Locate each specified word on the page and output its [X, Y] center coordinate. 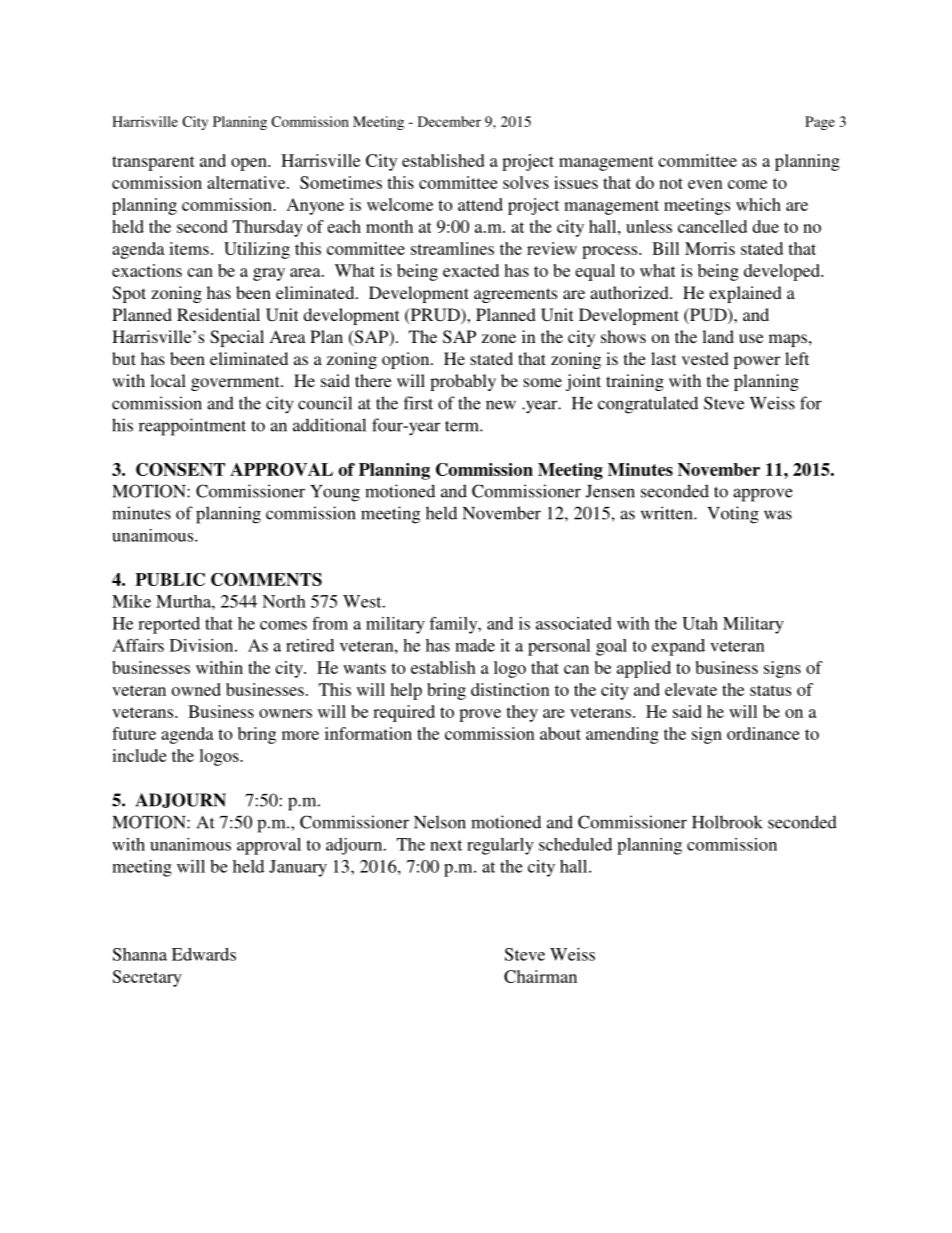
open [250, 164]
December [449, 121]
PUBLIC [170, 579]
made [475, 645]
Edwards [204, 954]
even [705, 184]
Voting [733, 515]
